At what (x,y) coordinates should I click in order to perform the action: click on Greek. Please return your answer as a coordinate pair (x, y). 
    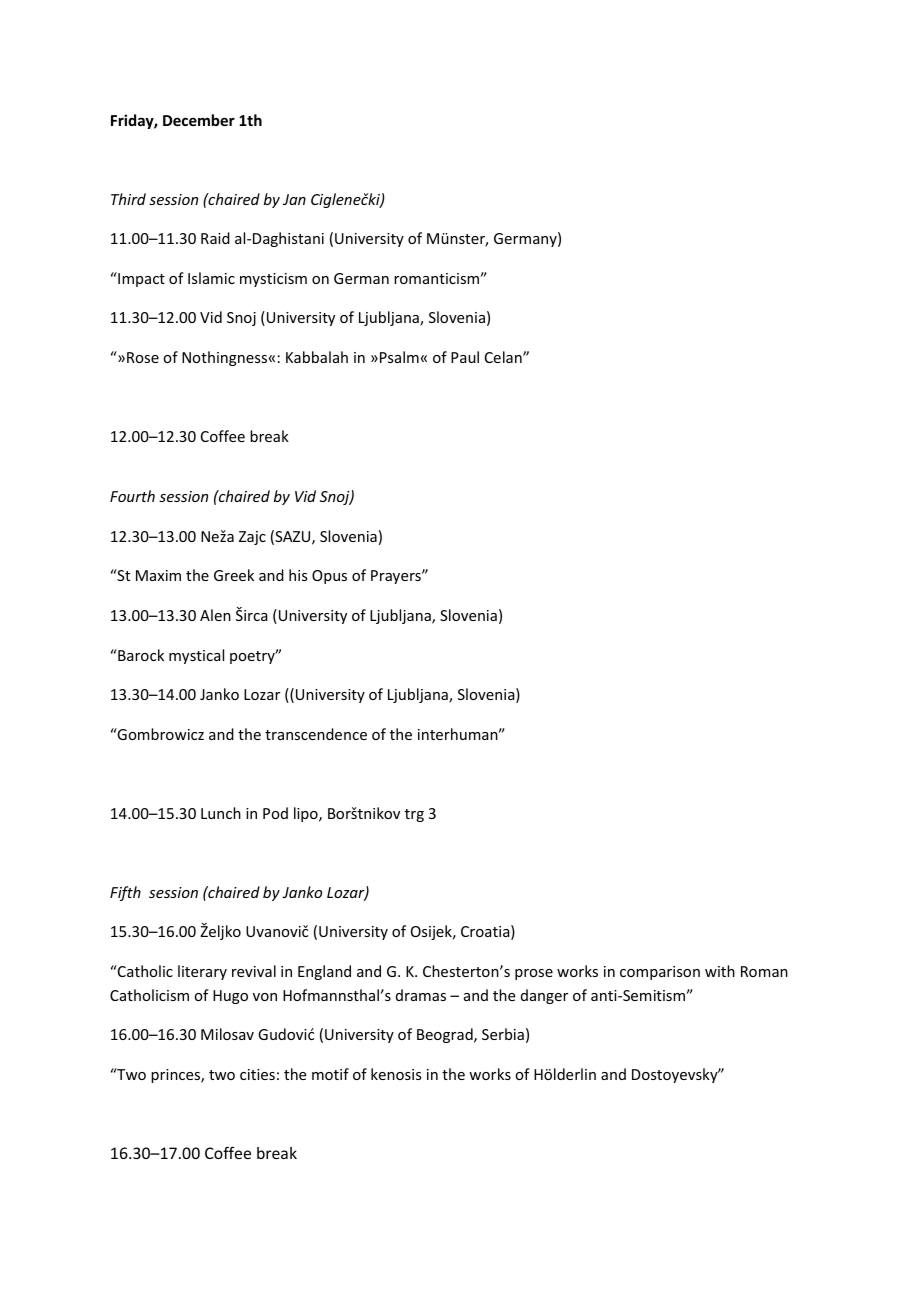
    Looking at the image, I should click on (234, 575).
